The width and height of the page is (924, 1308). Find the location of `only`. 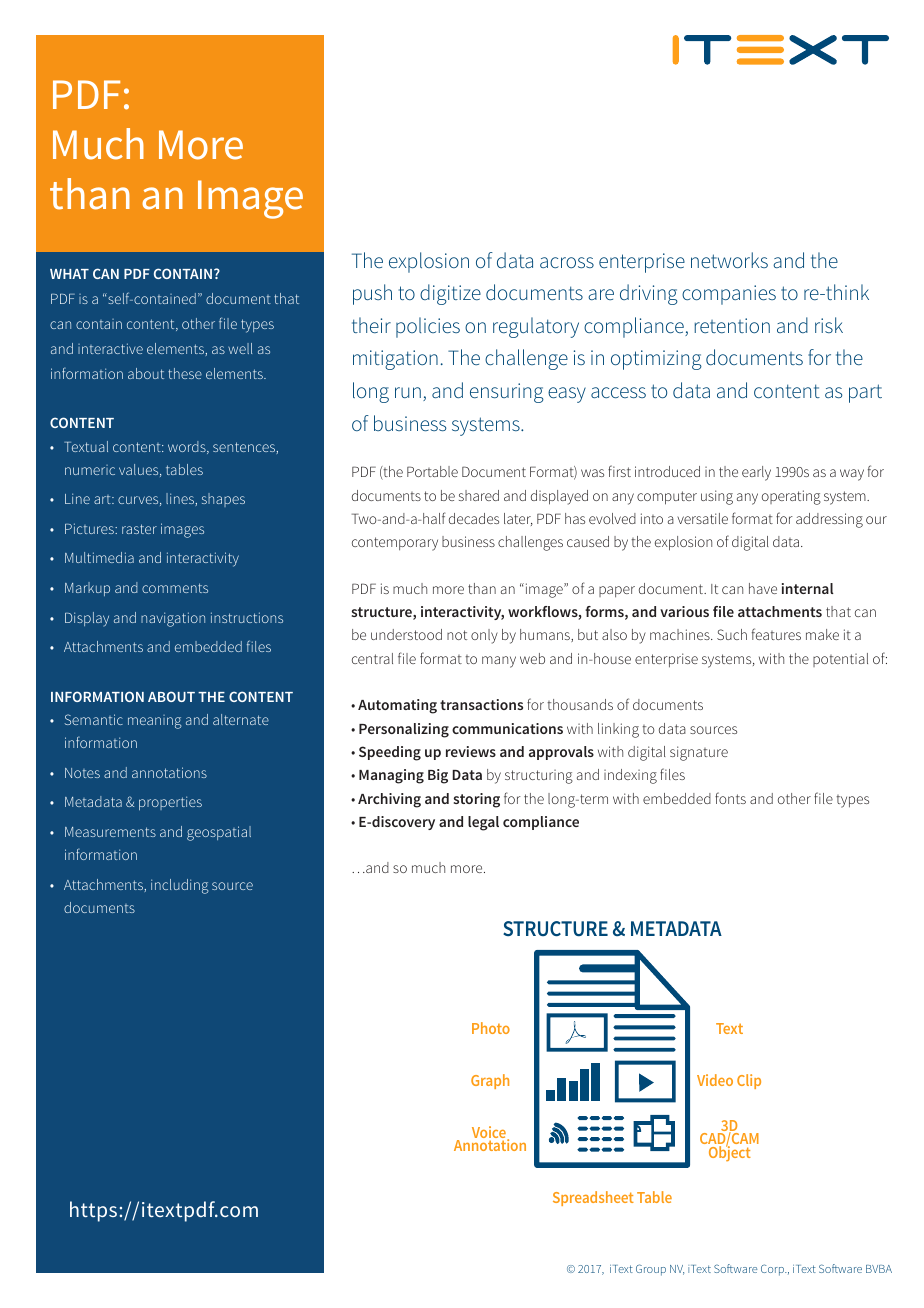

only is located at coordinates (484, 636).
